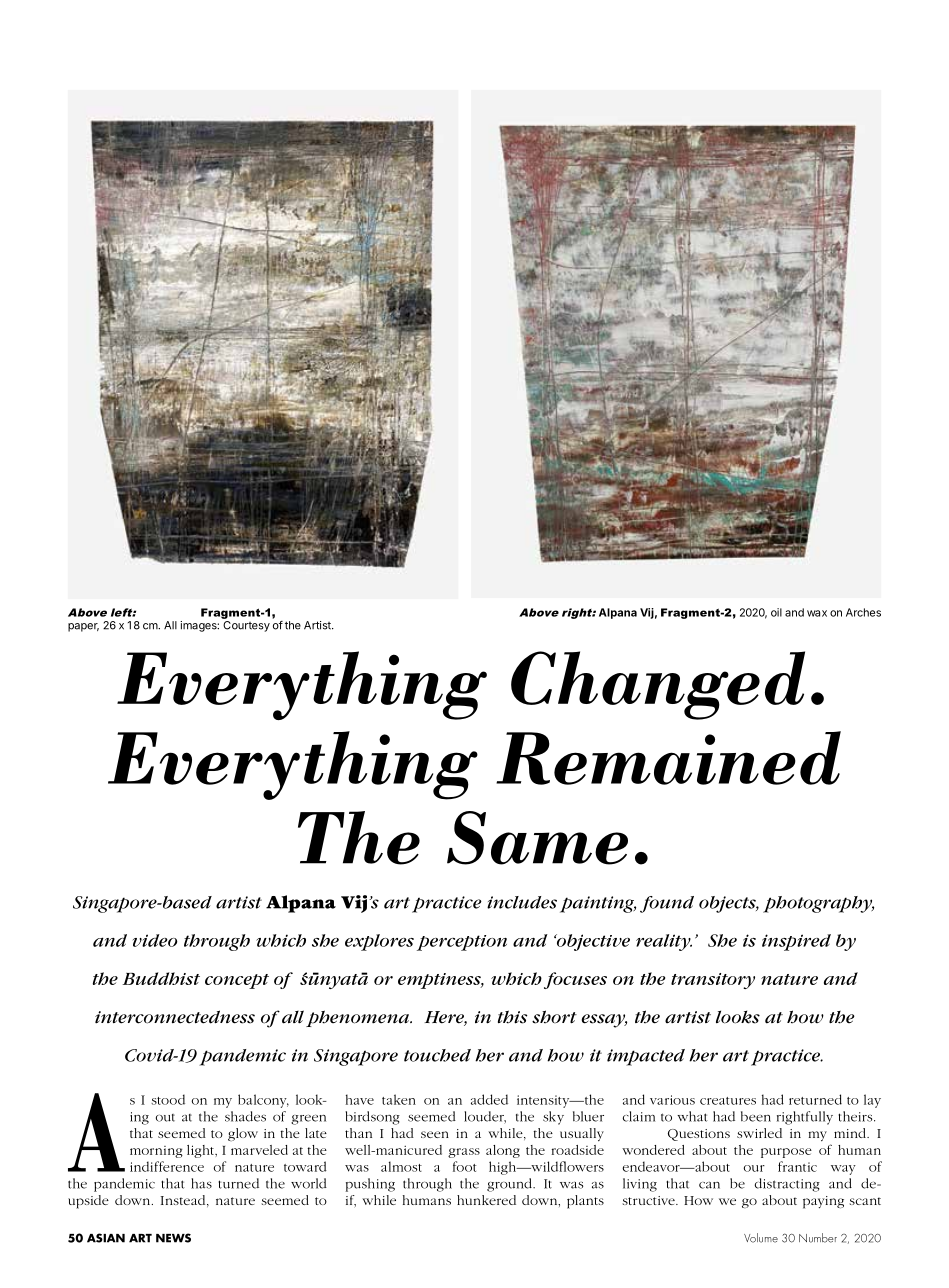 The width and height of the screenshot is (949, 1288). Describe the element at coordinates (796, 942) in the screenshot. I see `inspired` at that location.
